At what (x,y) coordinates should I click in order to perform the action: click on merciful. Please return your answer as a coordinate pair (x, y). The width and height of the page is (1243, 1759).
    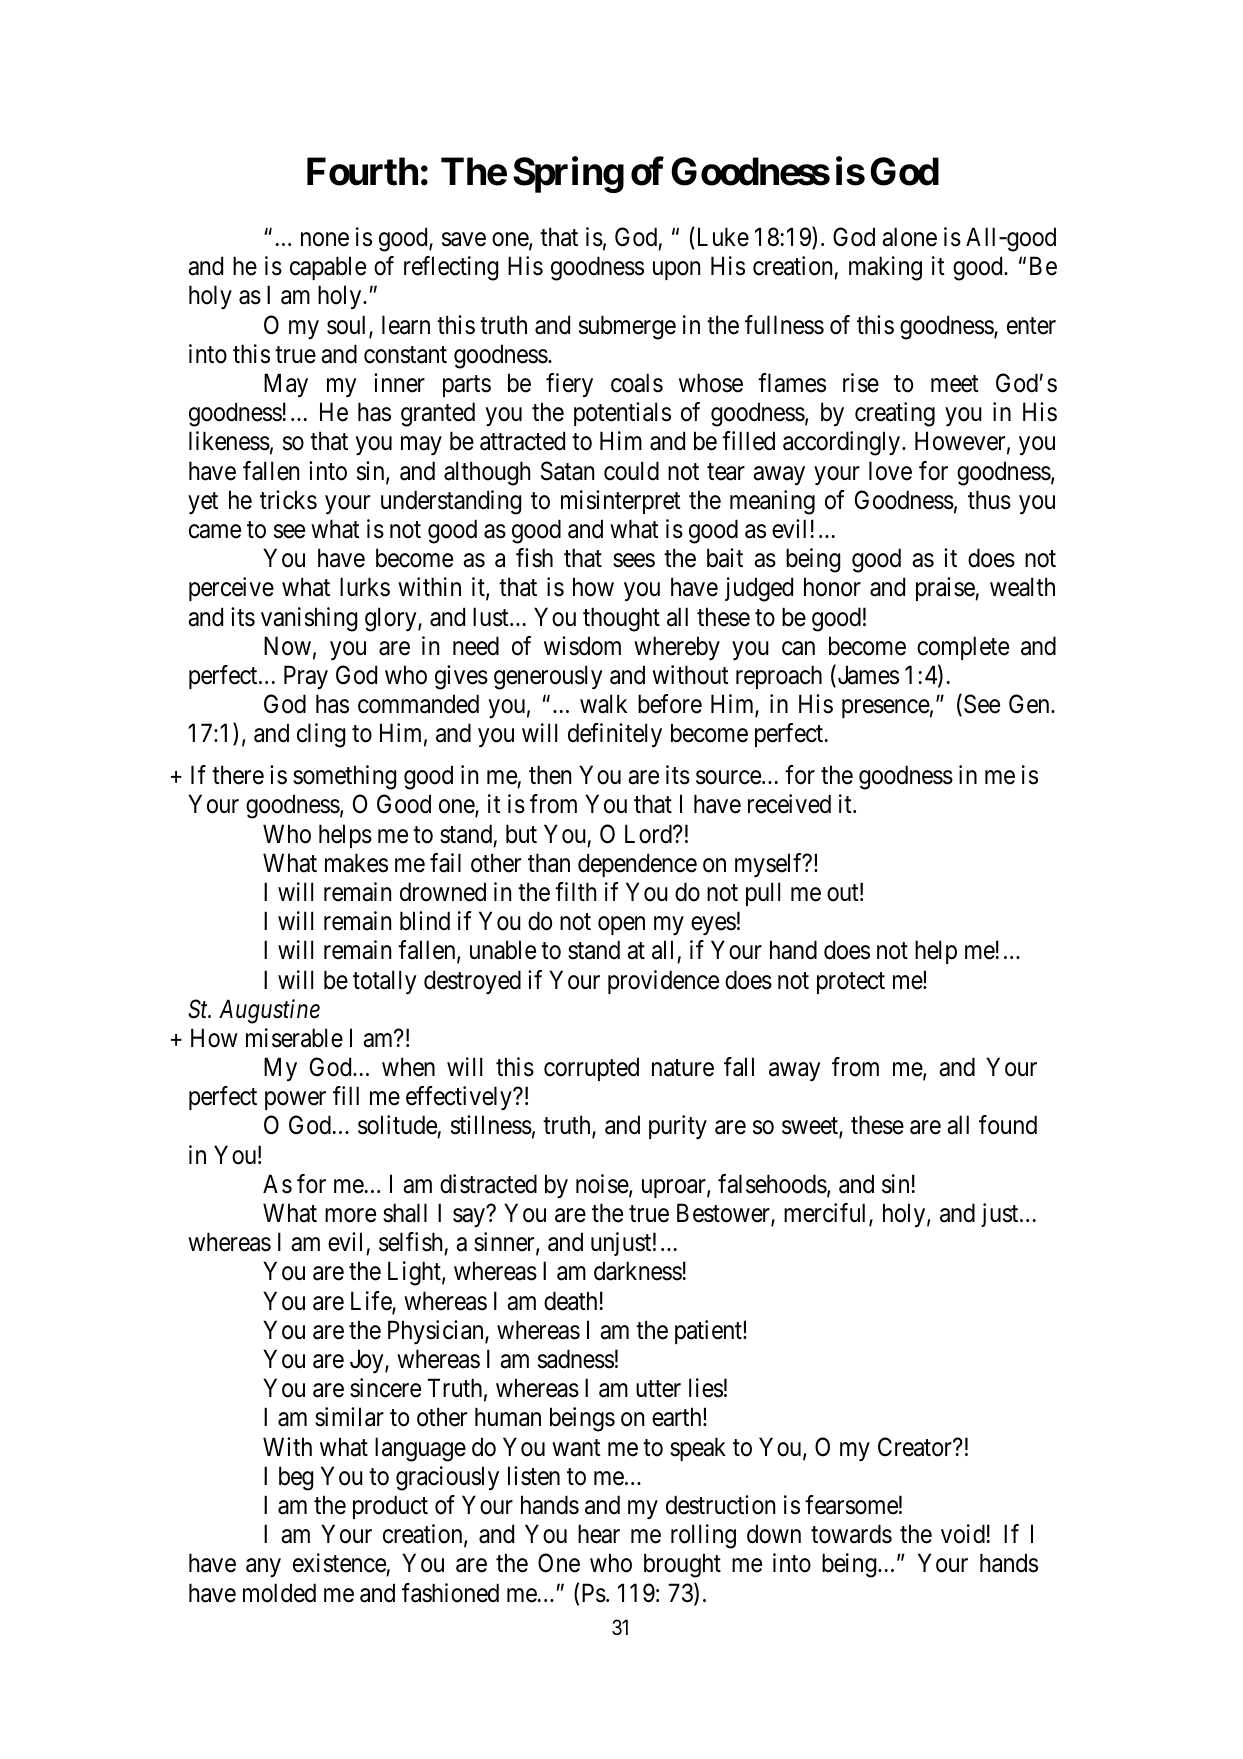
    Looking at the image, I should click on (827, 1214).
